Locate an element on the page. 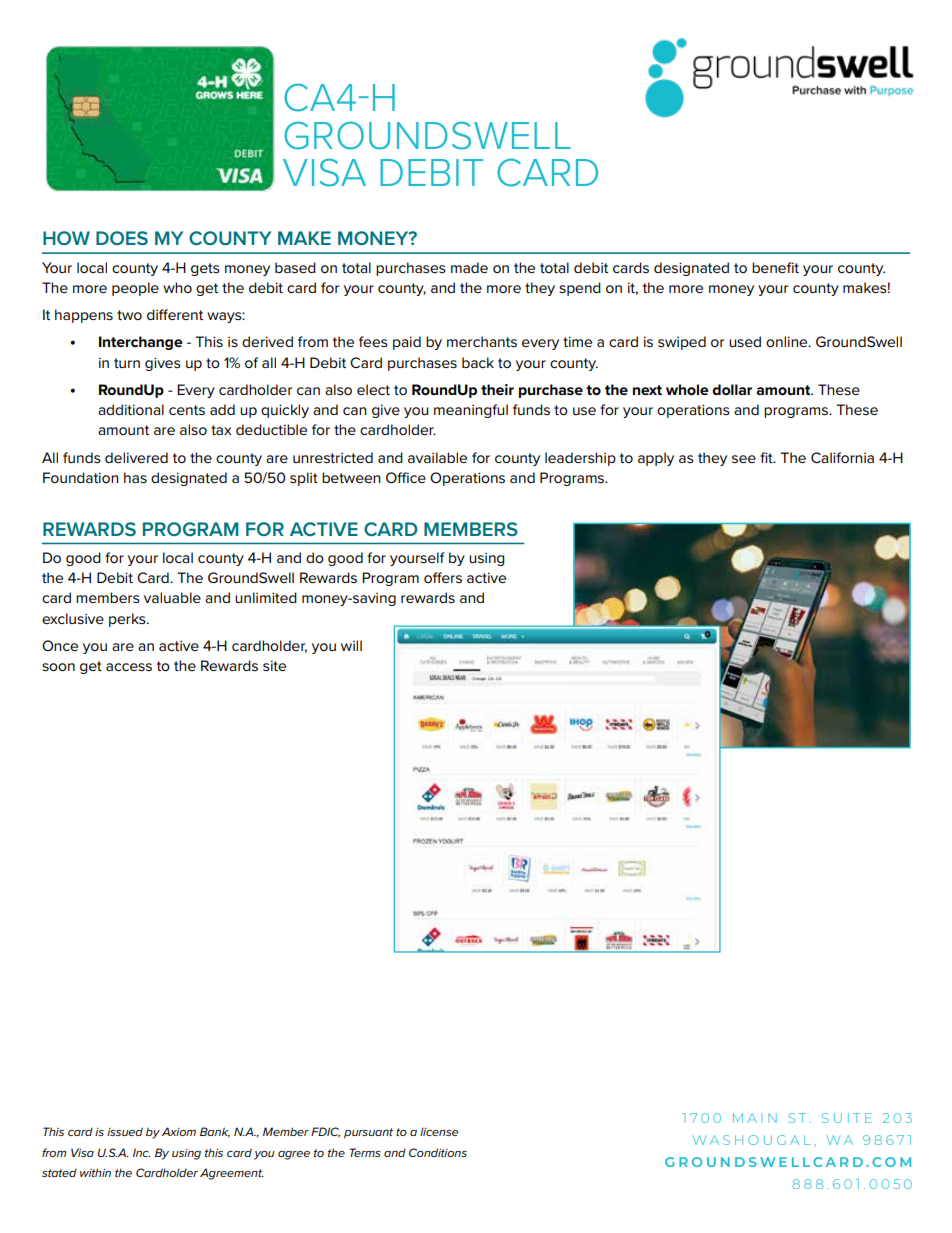  MAIN is located at coordinates (755, 1118).
